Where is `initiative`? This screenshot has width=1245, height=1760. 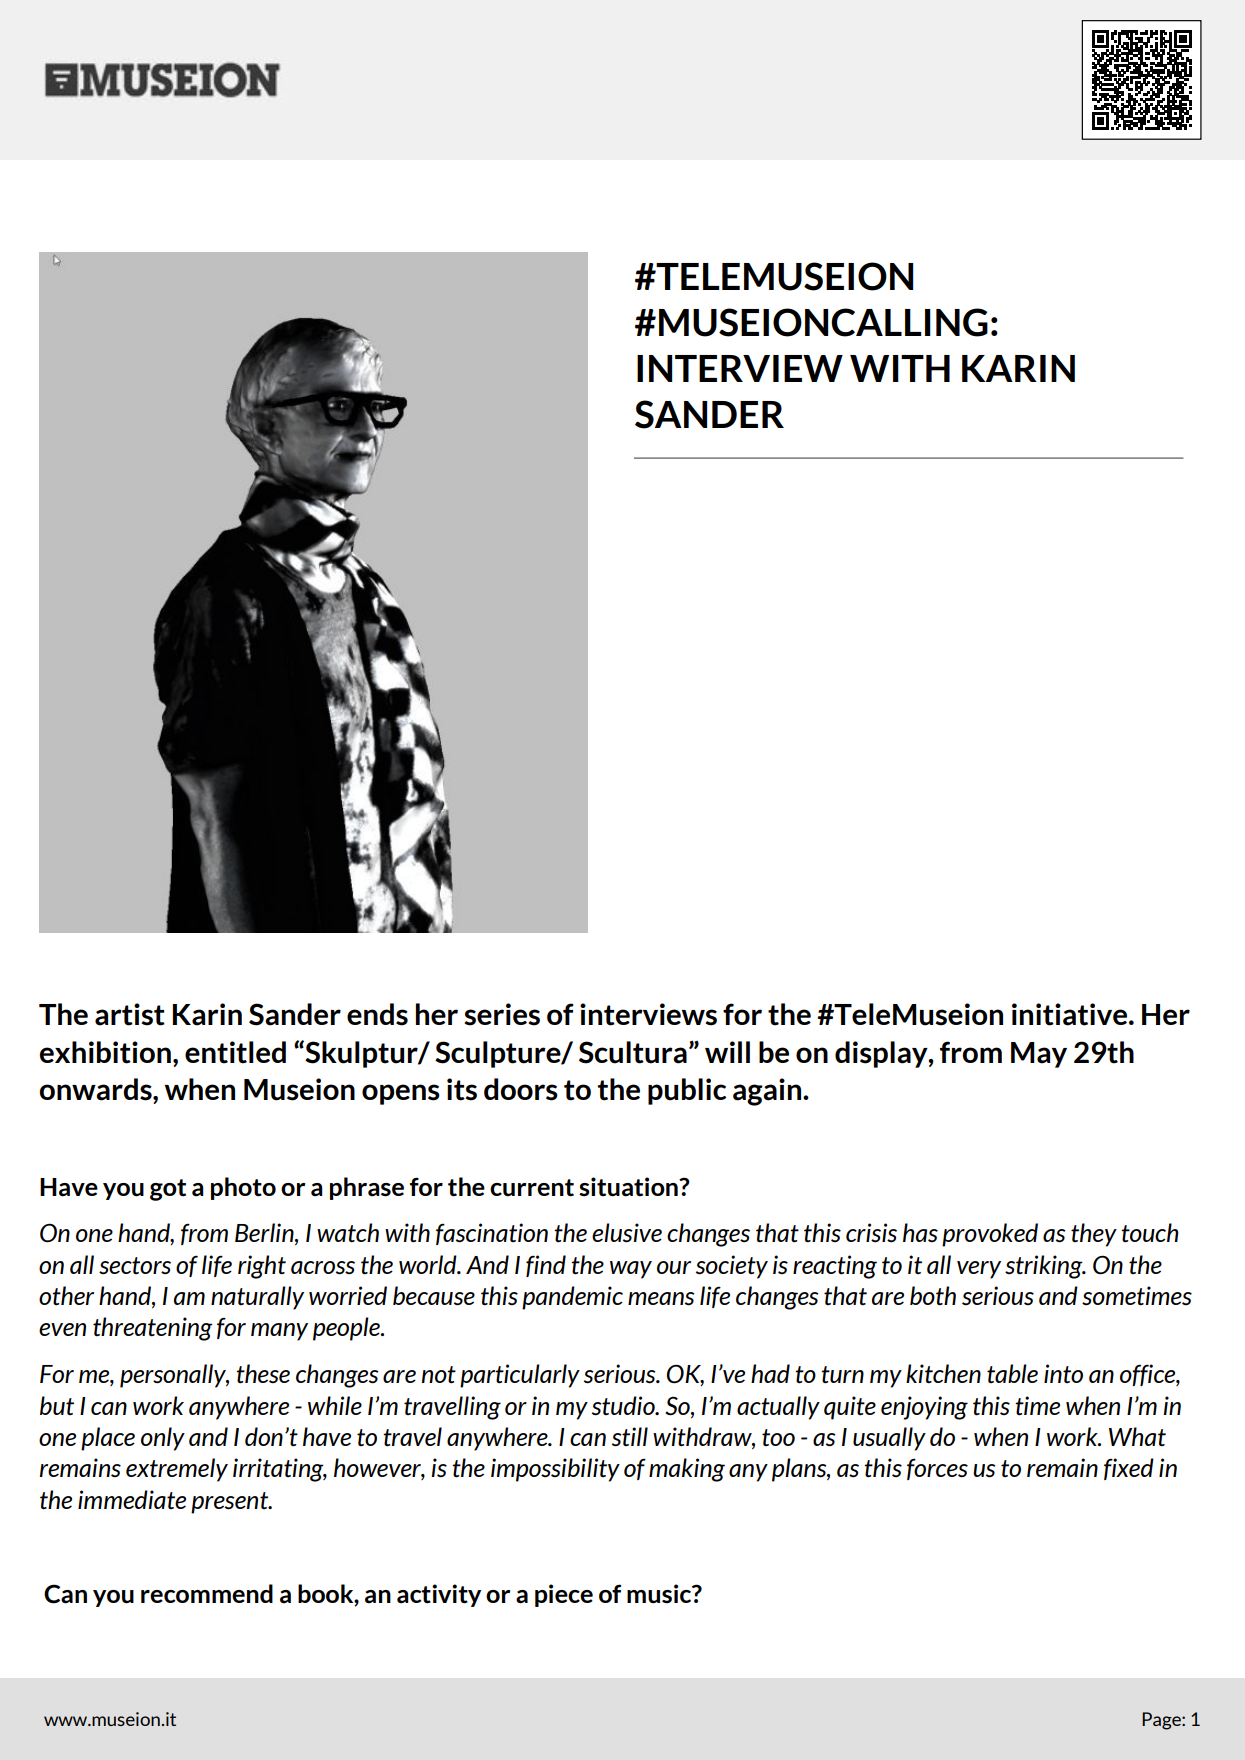
initiative is located at coordinates (1071, 1014).
